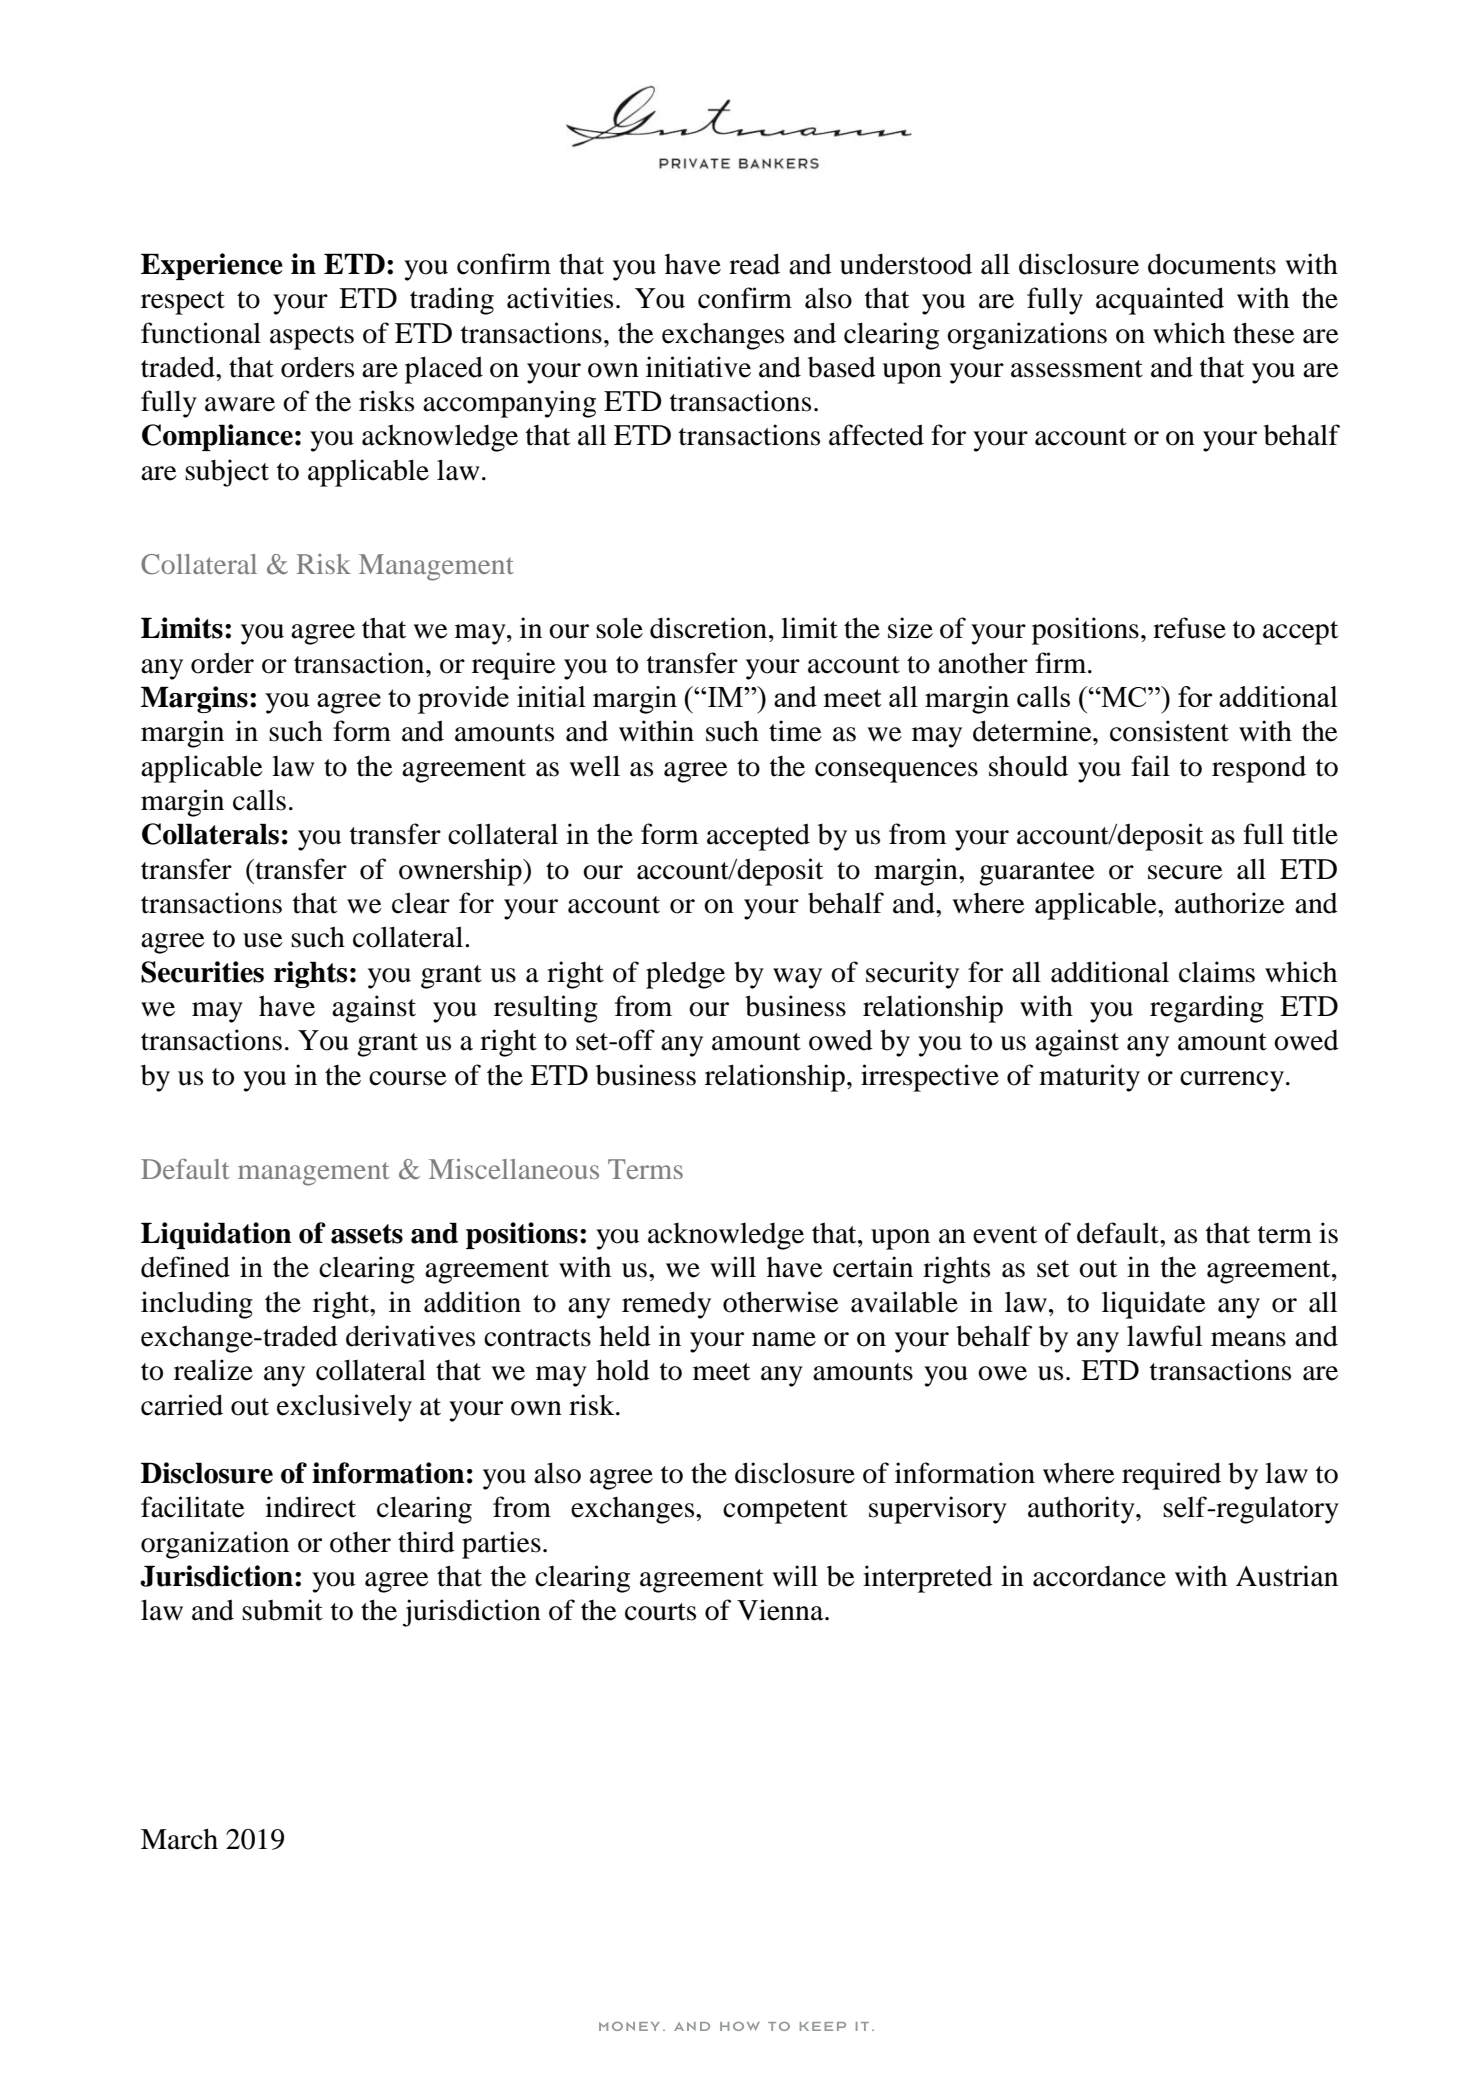 The height and width of the screenshot is (2093, 1480). I want to click on regarding, so click(1207, 1009).
